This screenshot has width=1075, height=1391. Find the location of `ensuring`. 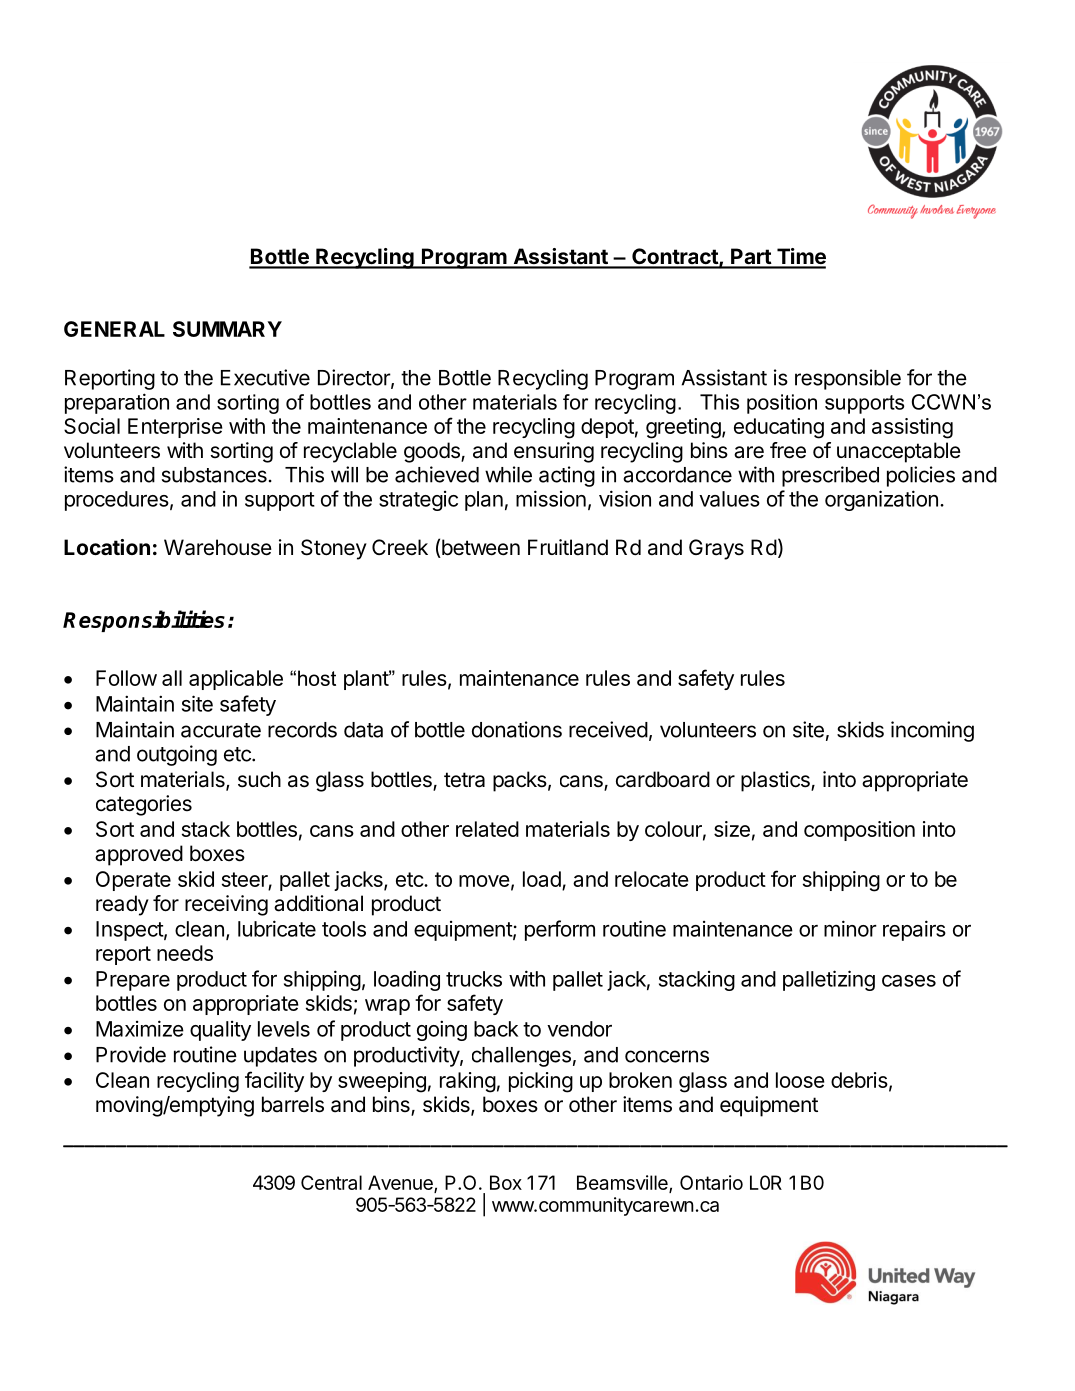

ensuring is located at coordinates (554, 452).
